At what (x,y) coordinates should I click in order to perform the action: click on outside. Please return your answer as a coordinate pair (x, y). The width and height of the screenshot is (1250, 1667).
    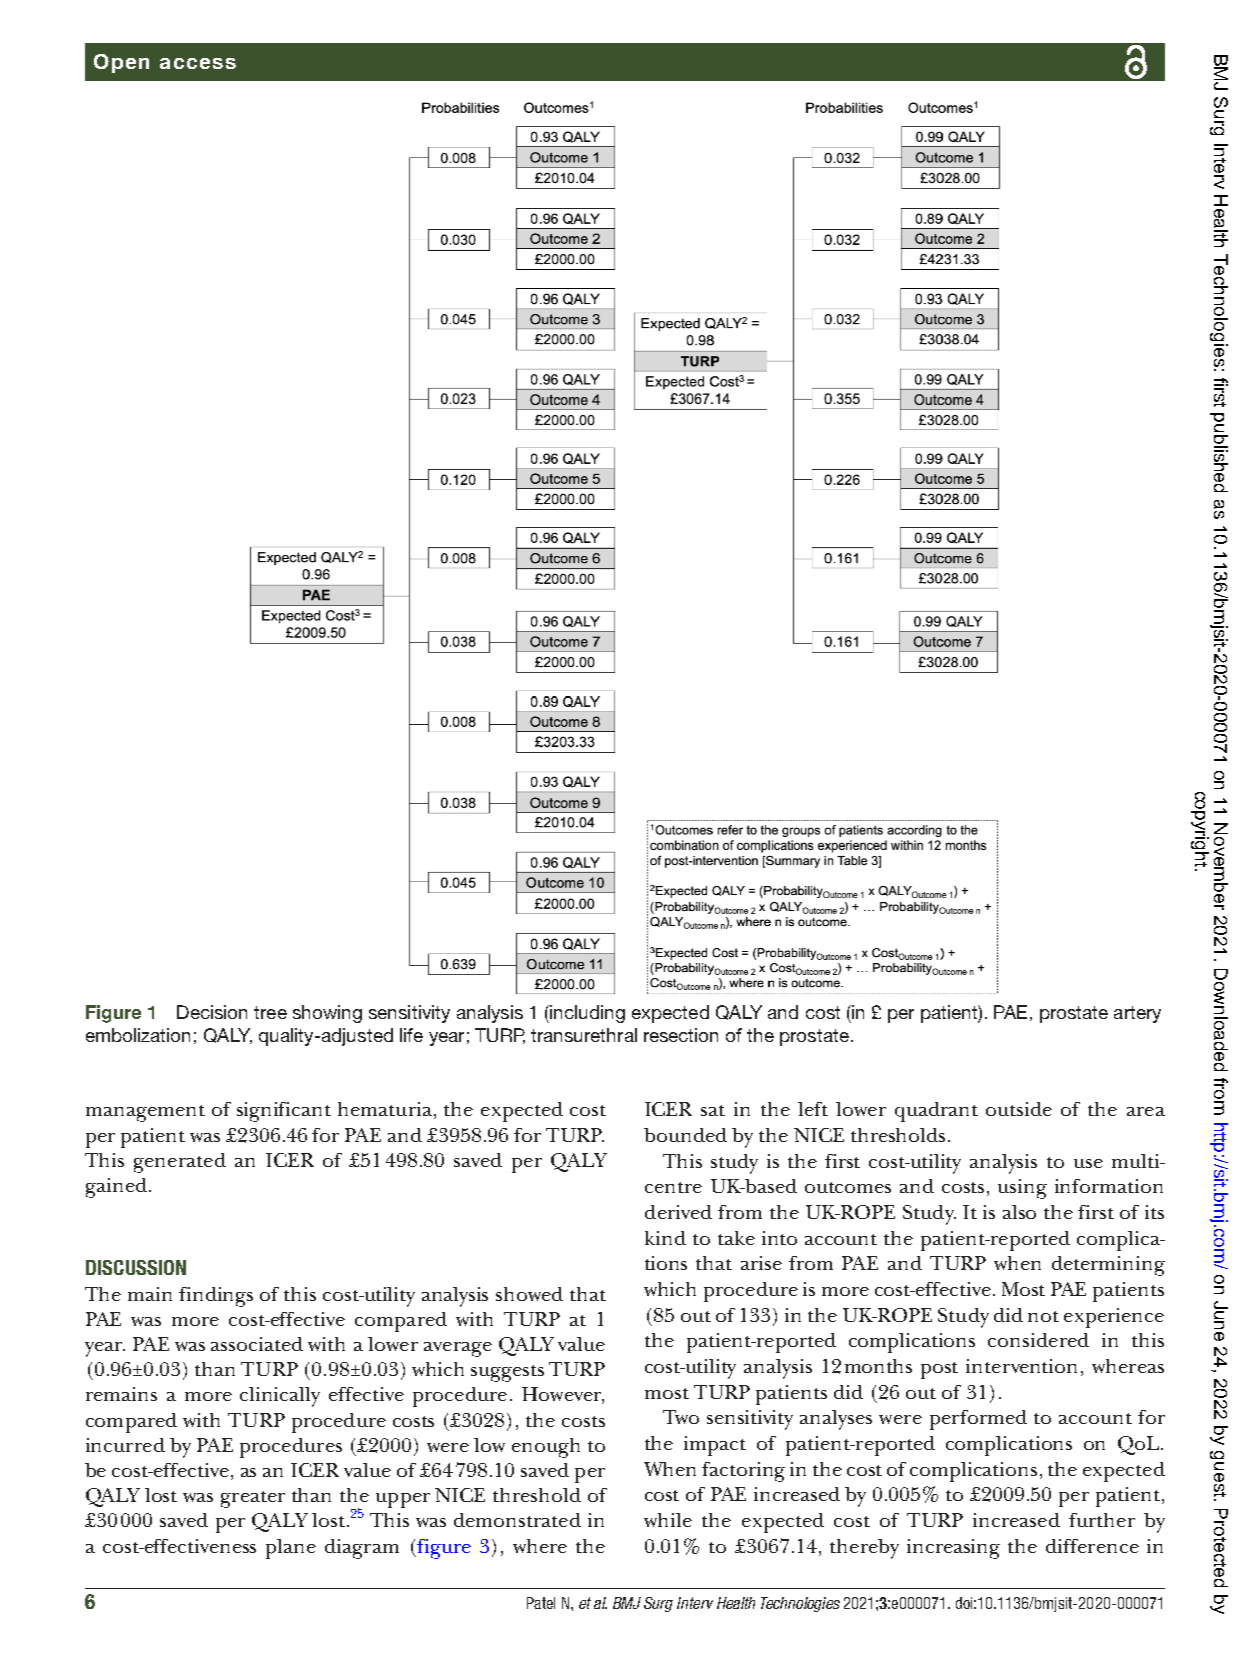
    Looking at the image, I should click on (1019, 1109).
